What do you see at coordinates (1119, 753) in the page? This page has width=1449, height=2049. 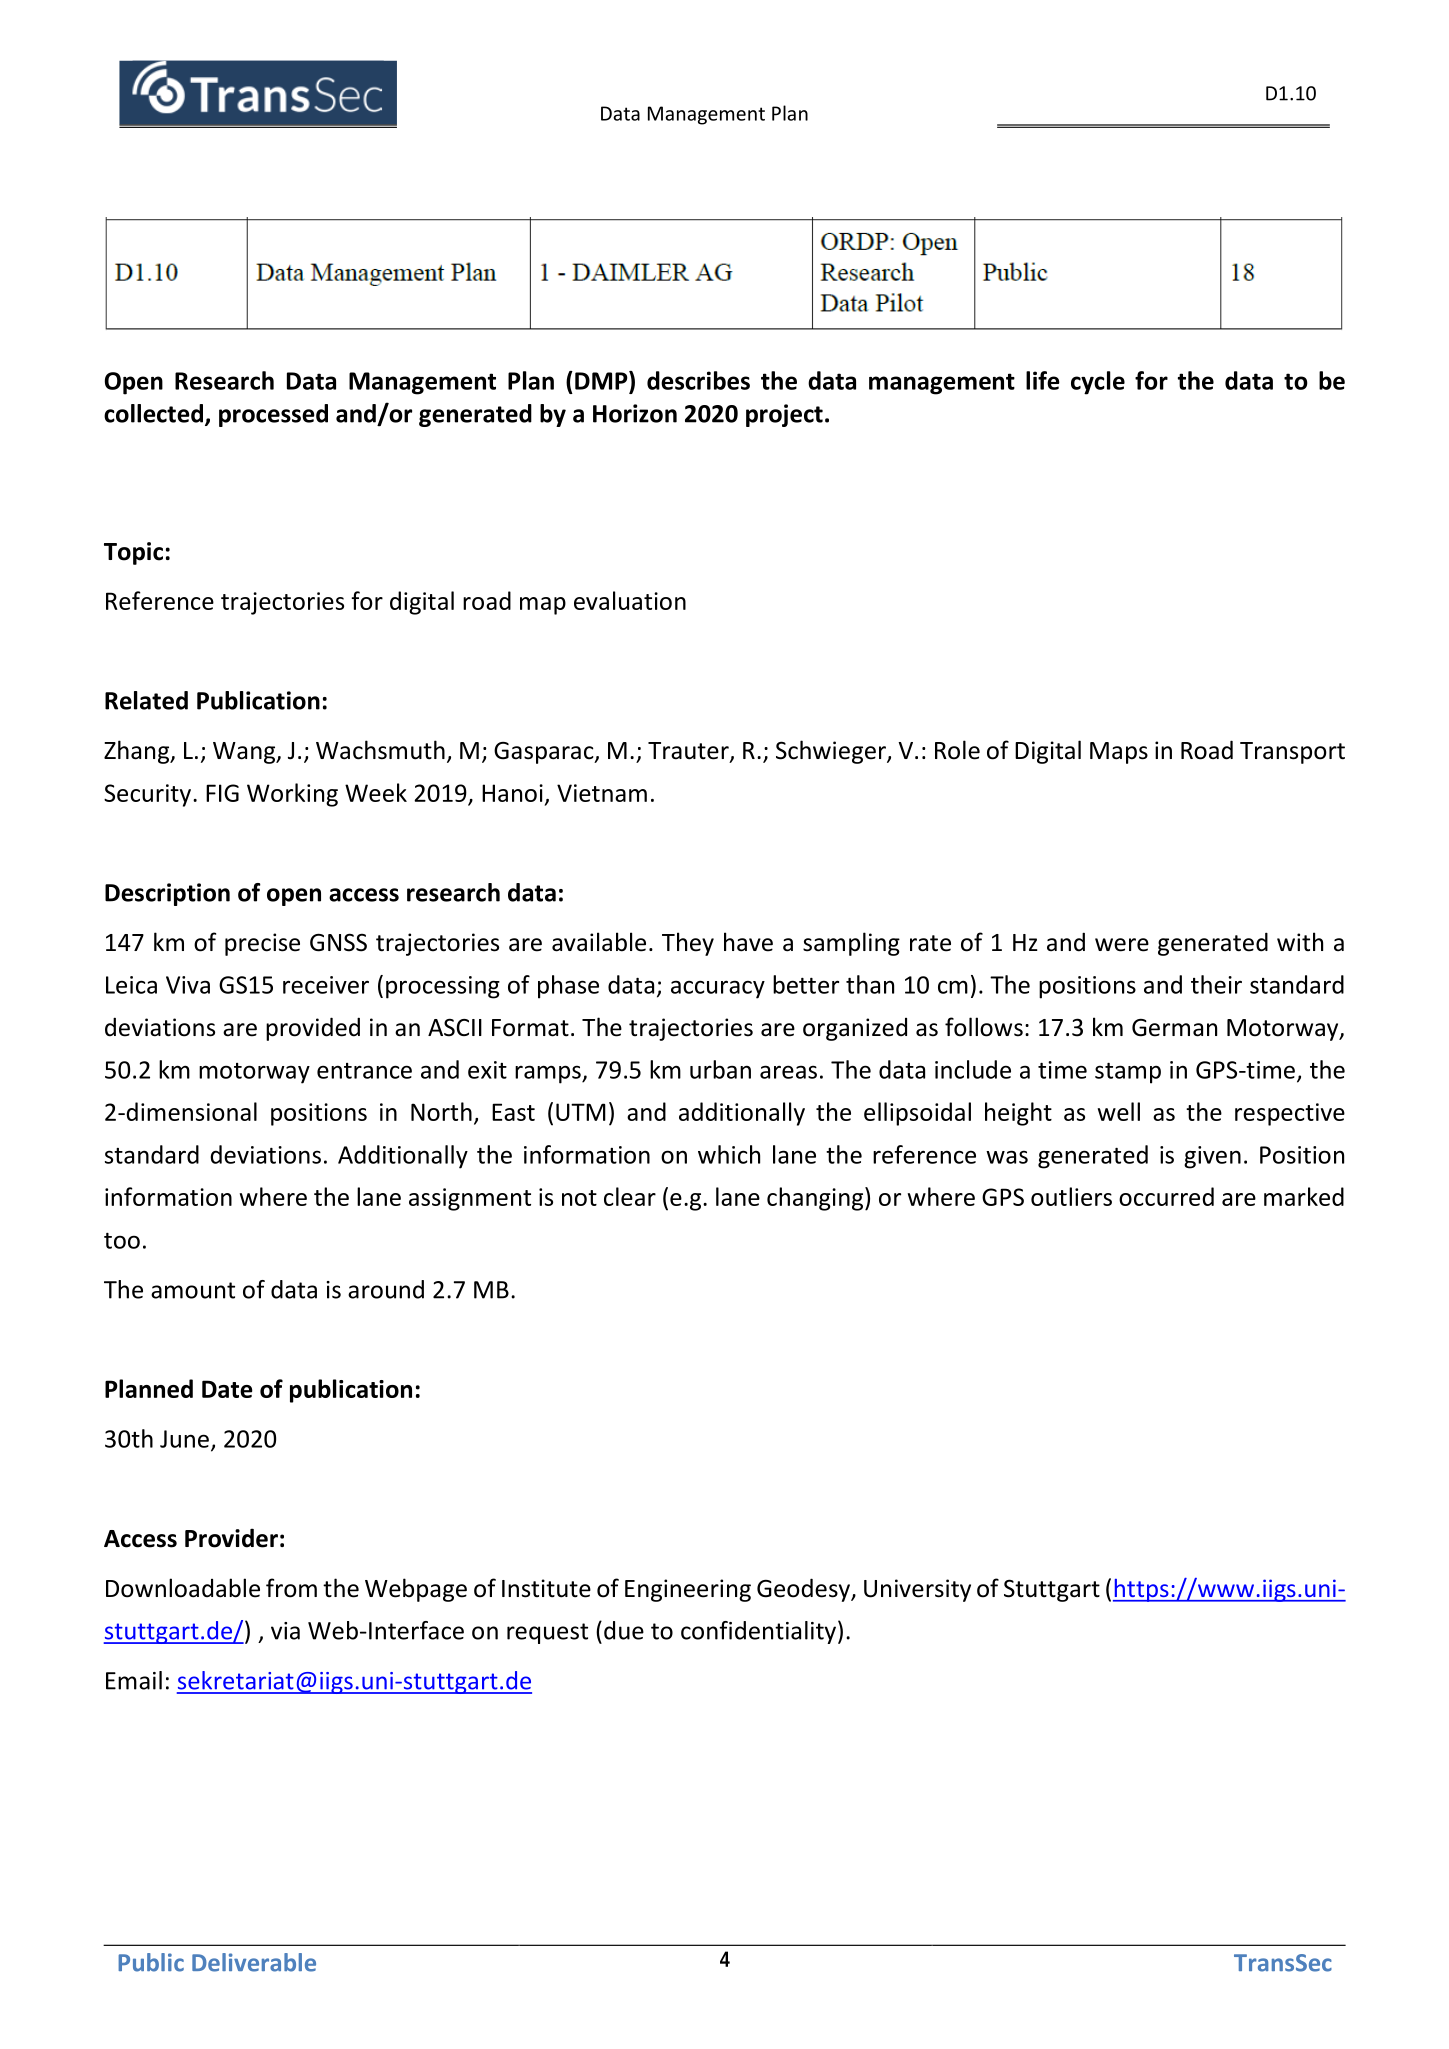 I see `Maps` at bounding box center [1119, 753].
